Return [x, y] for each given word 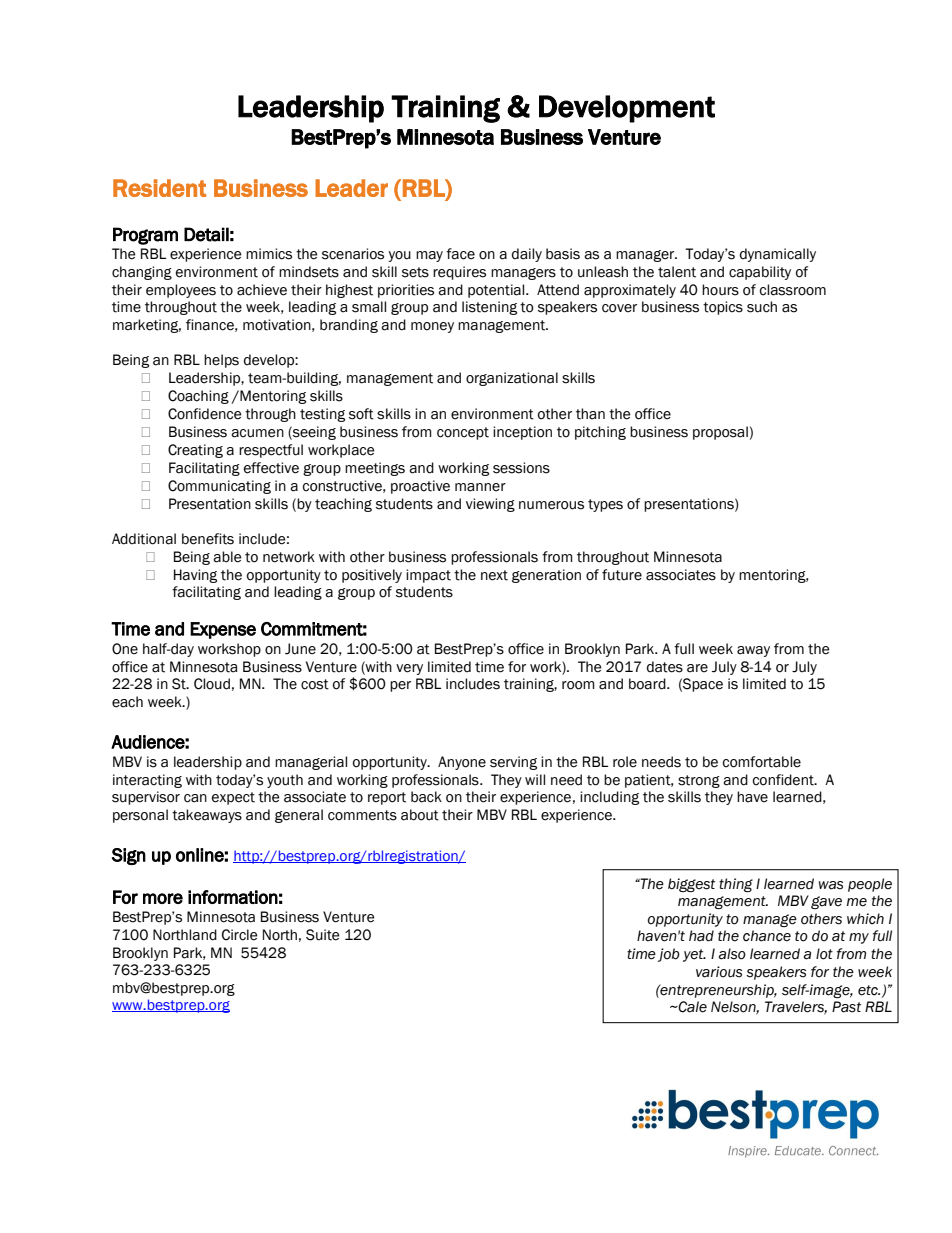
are [697, 668]
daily [527, 255]
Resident [159, 188]
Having [195, 576]
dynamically [778, 255]
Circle [239, 935]
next [494, 575]
